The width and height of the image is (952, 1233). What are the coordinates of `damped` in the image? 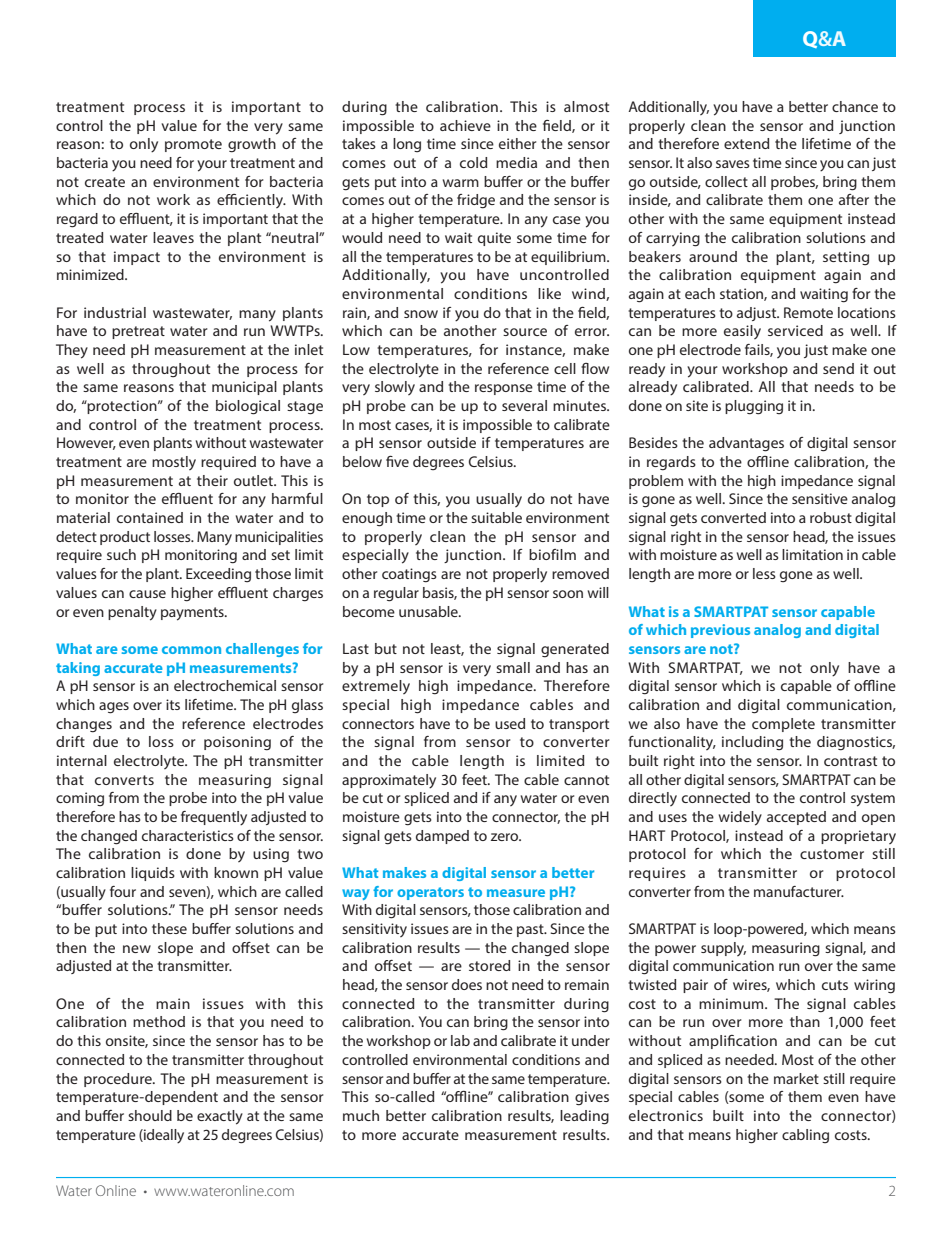 It's located at (442, 837).
